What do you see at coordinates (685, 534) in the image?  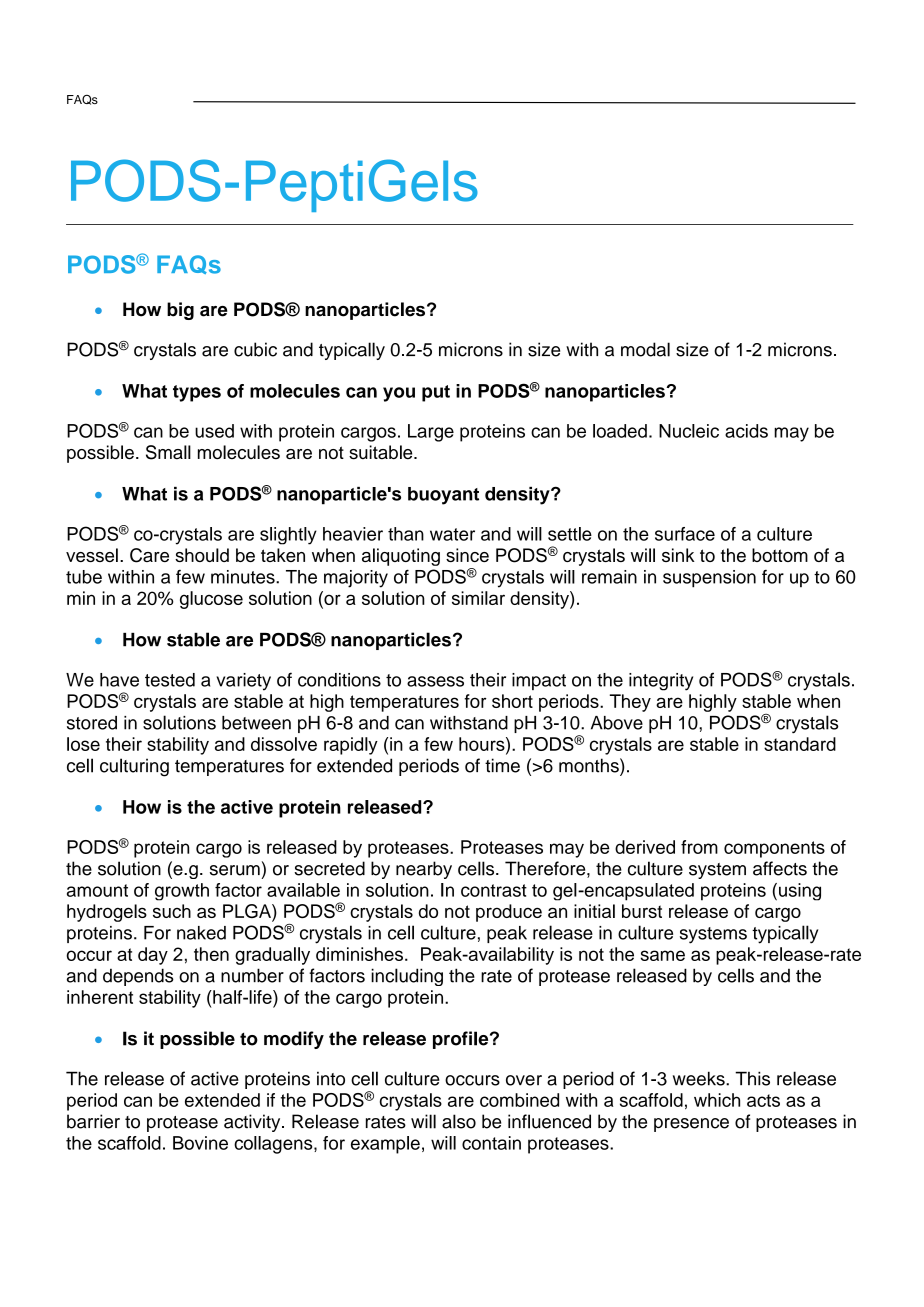 I see `surface` at bounding box center [685, 534].
